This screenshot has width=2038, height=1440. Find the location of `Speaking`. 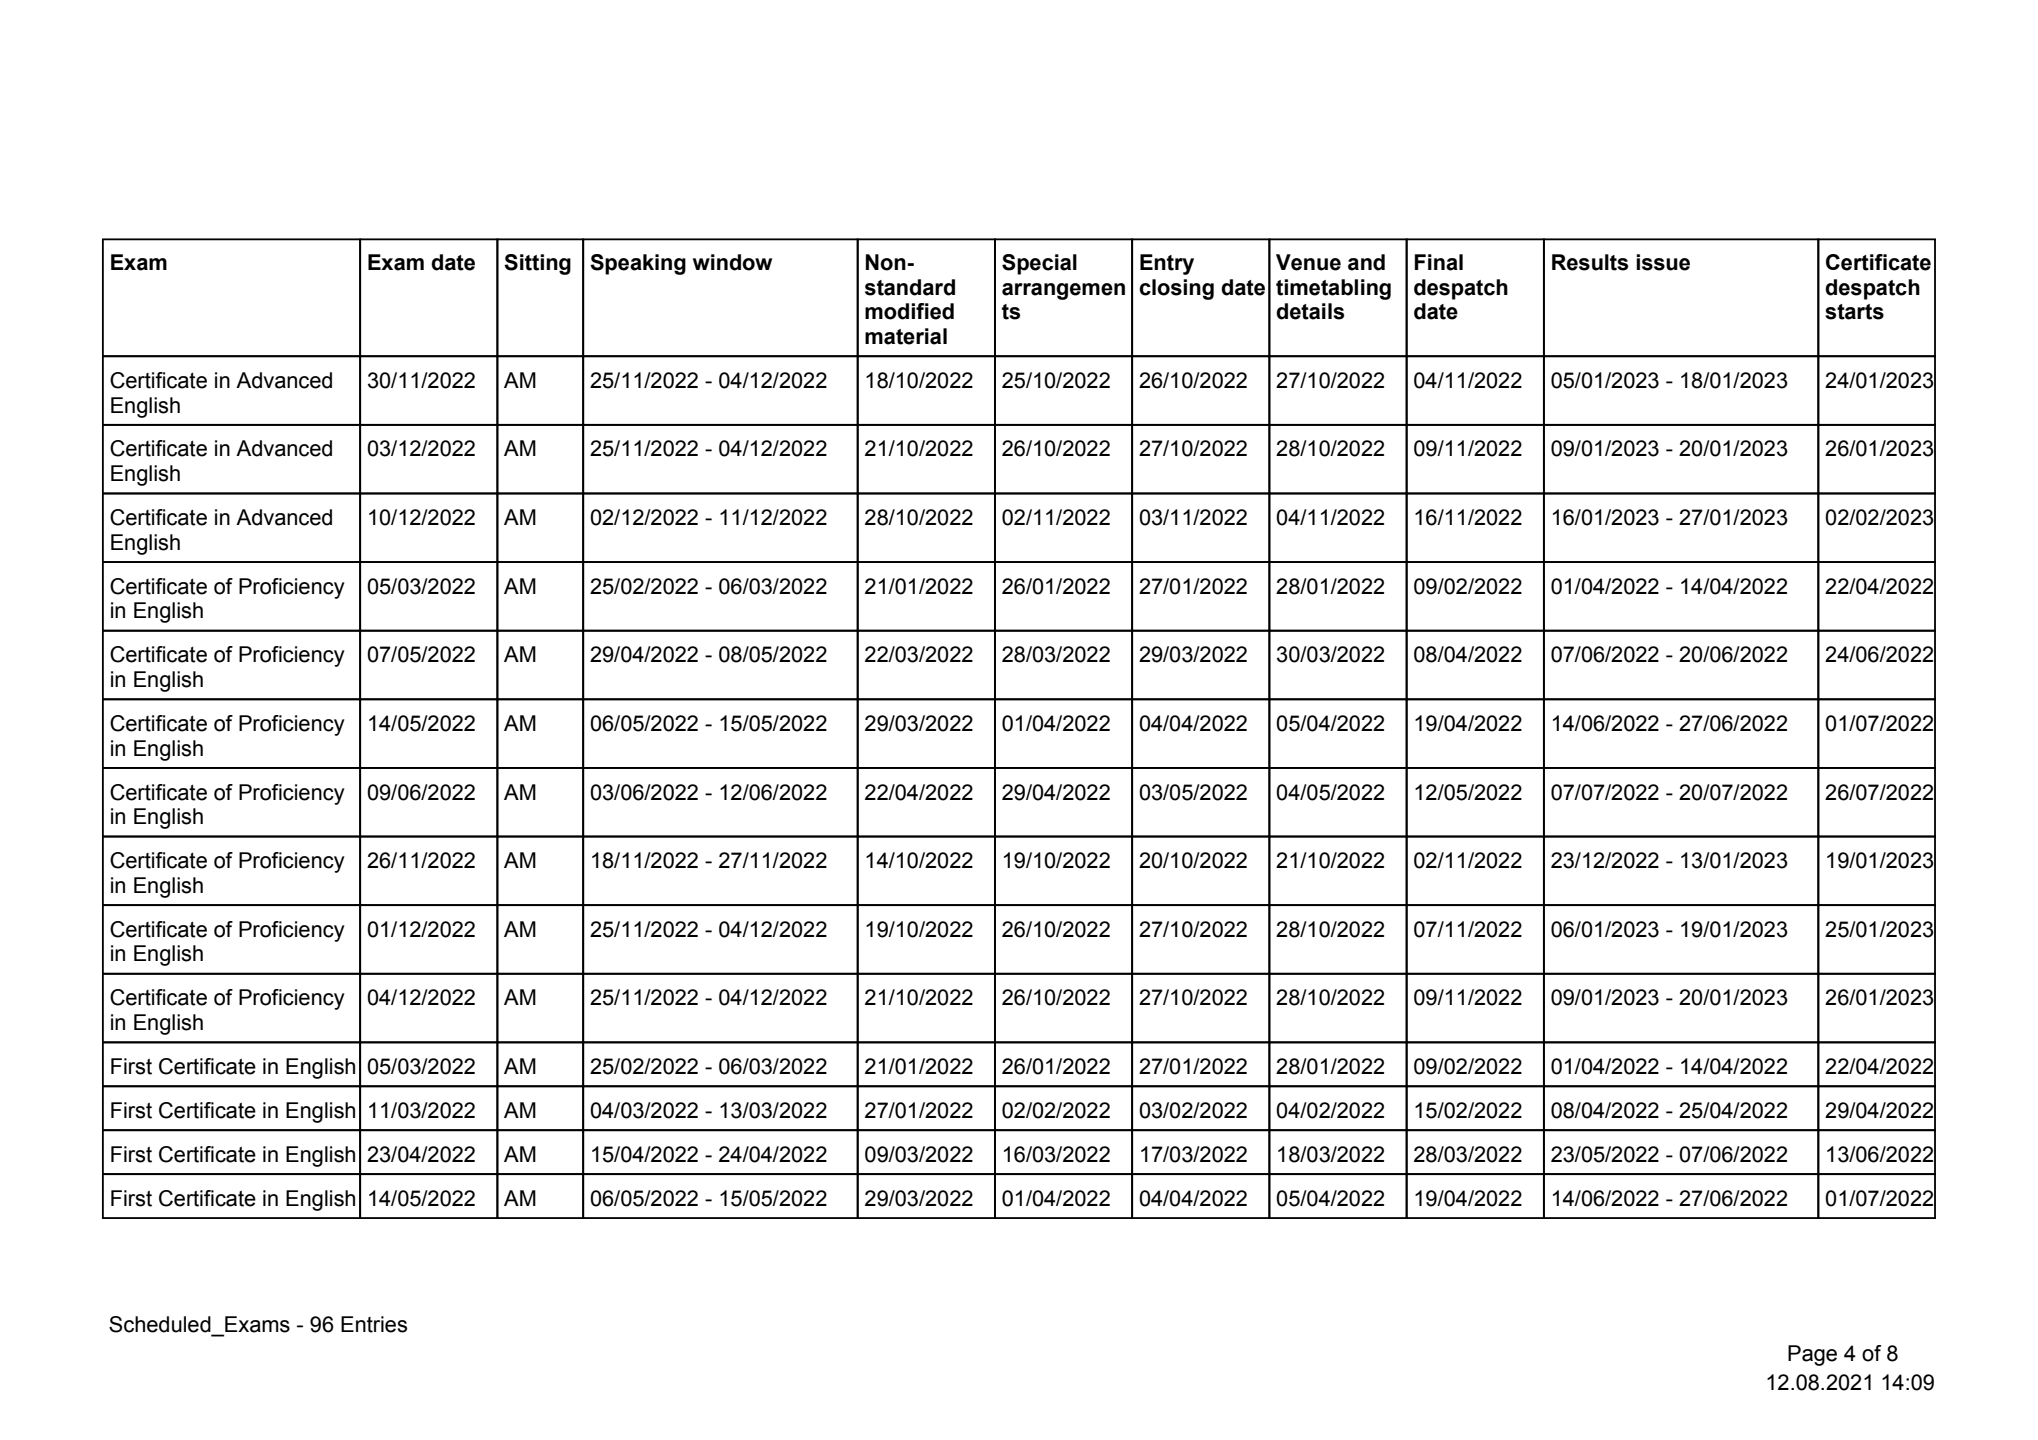

Speaking is located at coordinates (638, 264).
